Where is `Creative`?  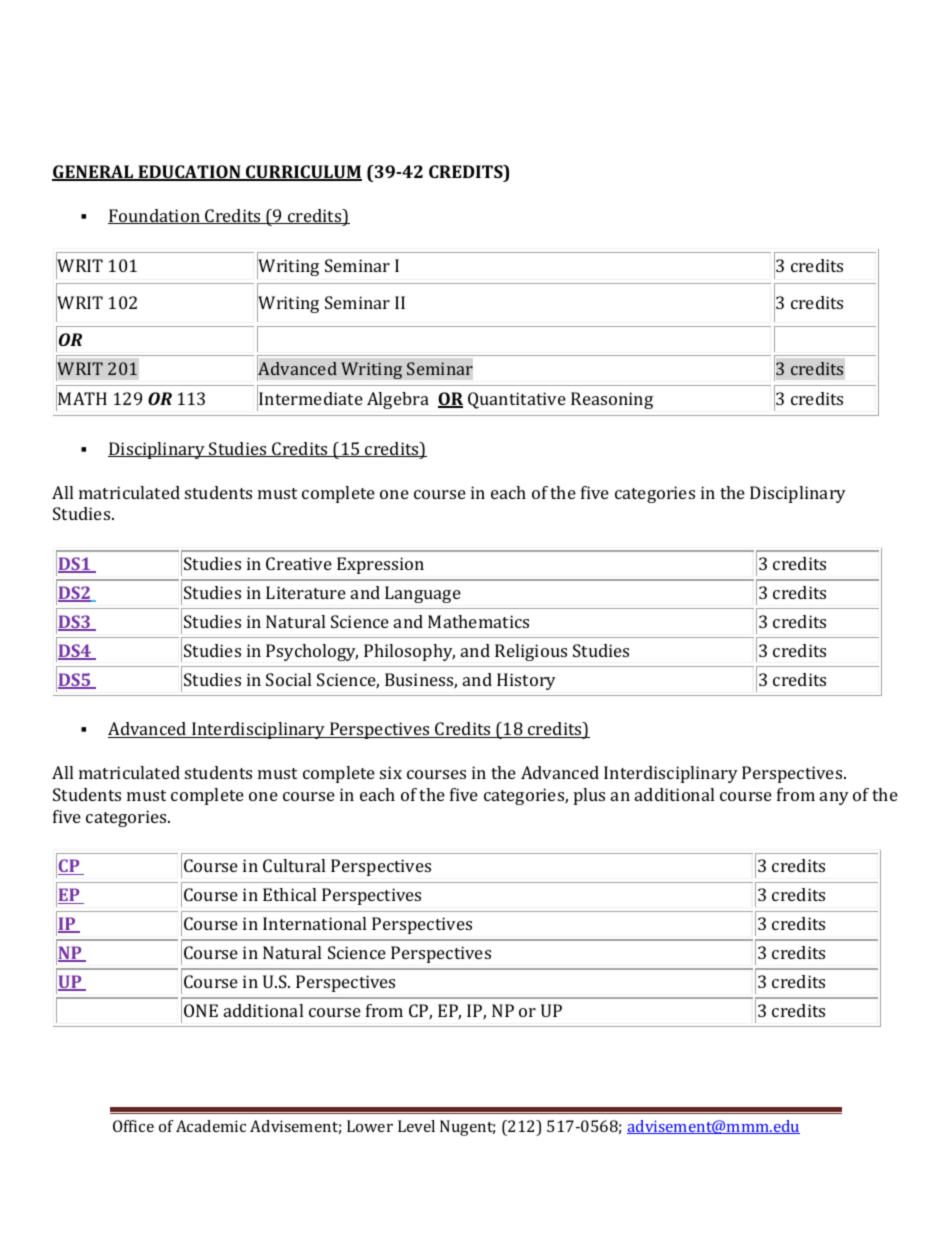 Creative is located at coordinates (299, 563).
